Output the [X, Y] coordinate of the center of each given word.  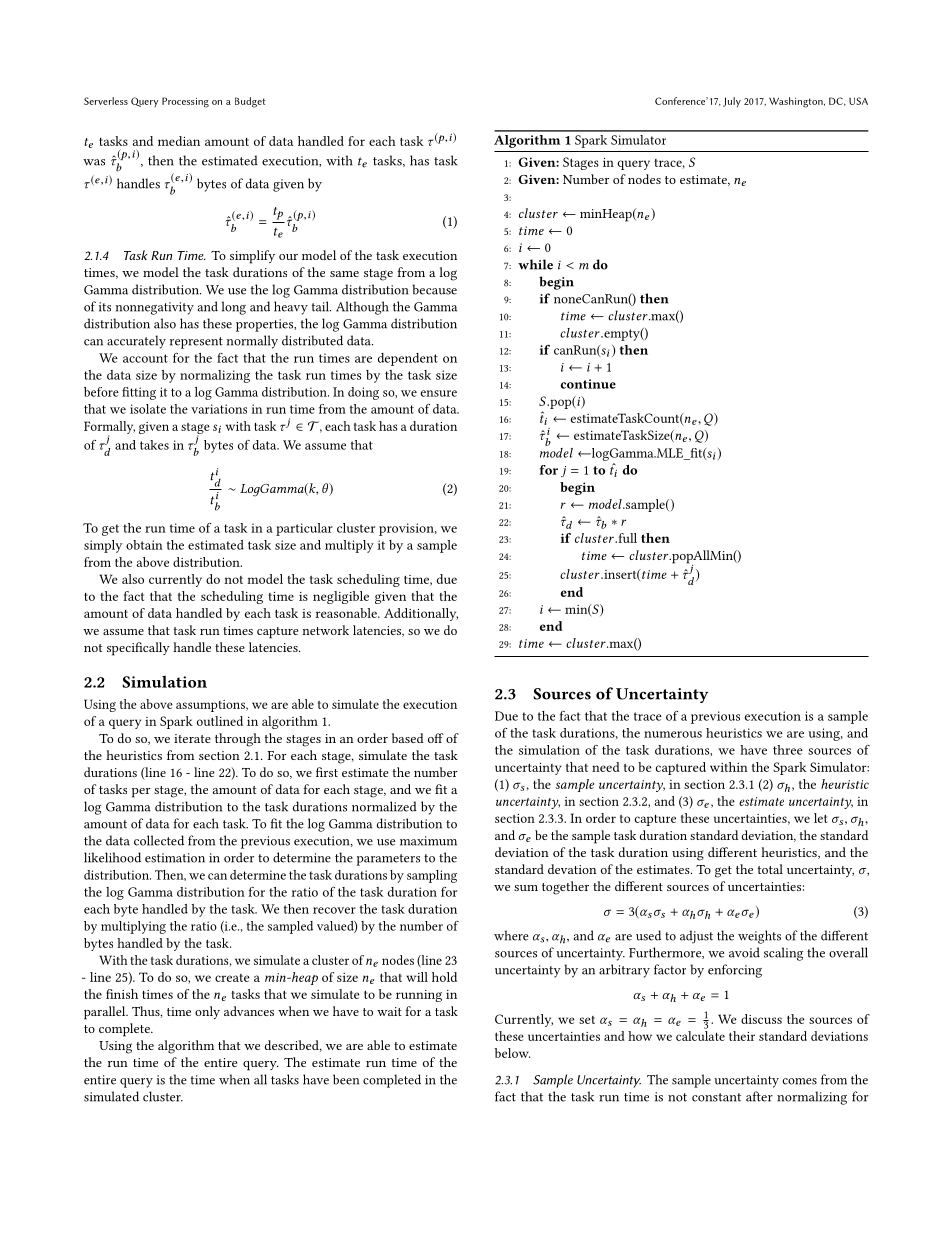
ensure [438, 393]
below [512, 1053]
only [207, 1012]
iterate [192, 738]
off [435, 738]
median [179, 141]
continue [588, 384]
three [788, 750]
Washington [797, 102]
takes [154, 445]
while [535, 264]
